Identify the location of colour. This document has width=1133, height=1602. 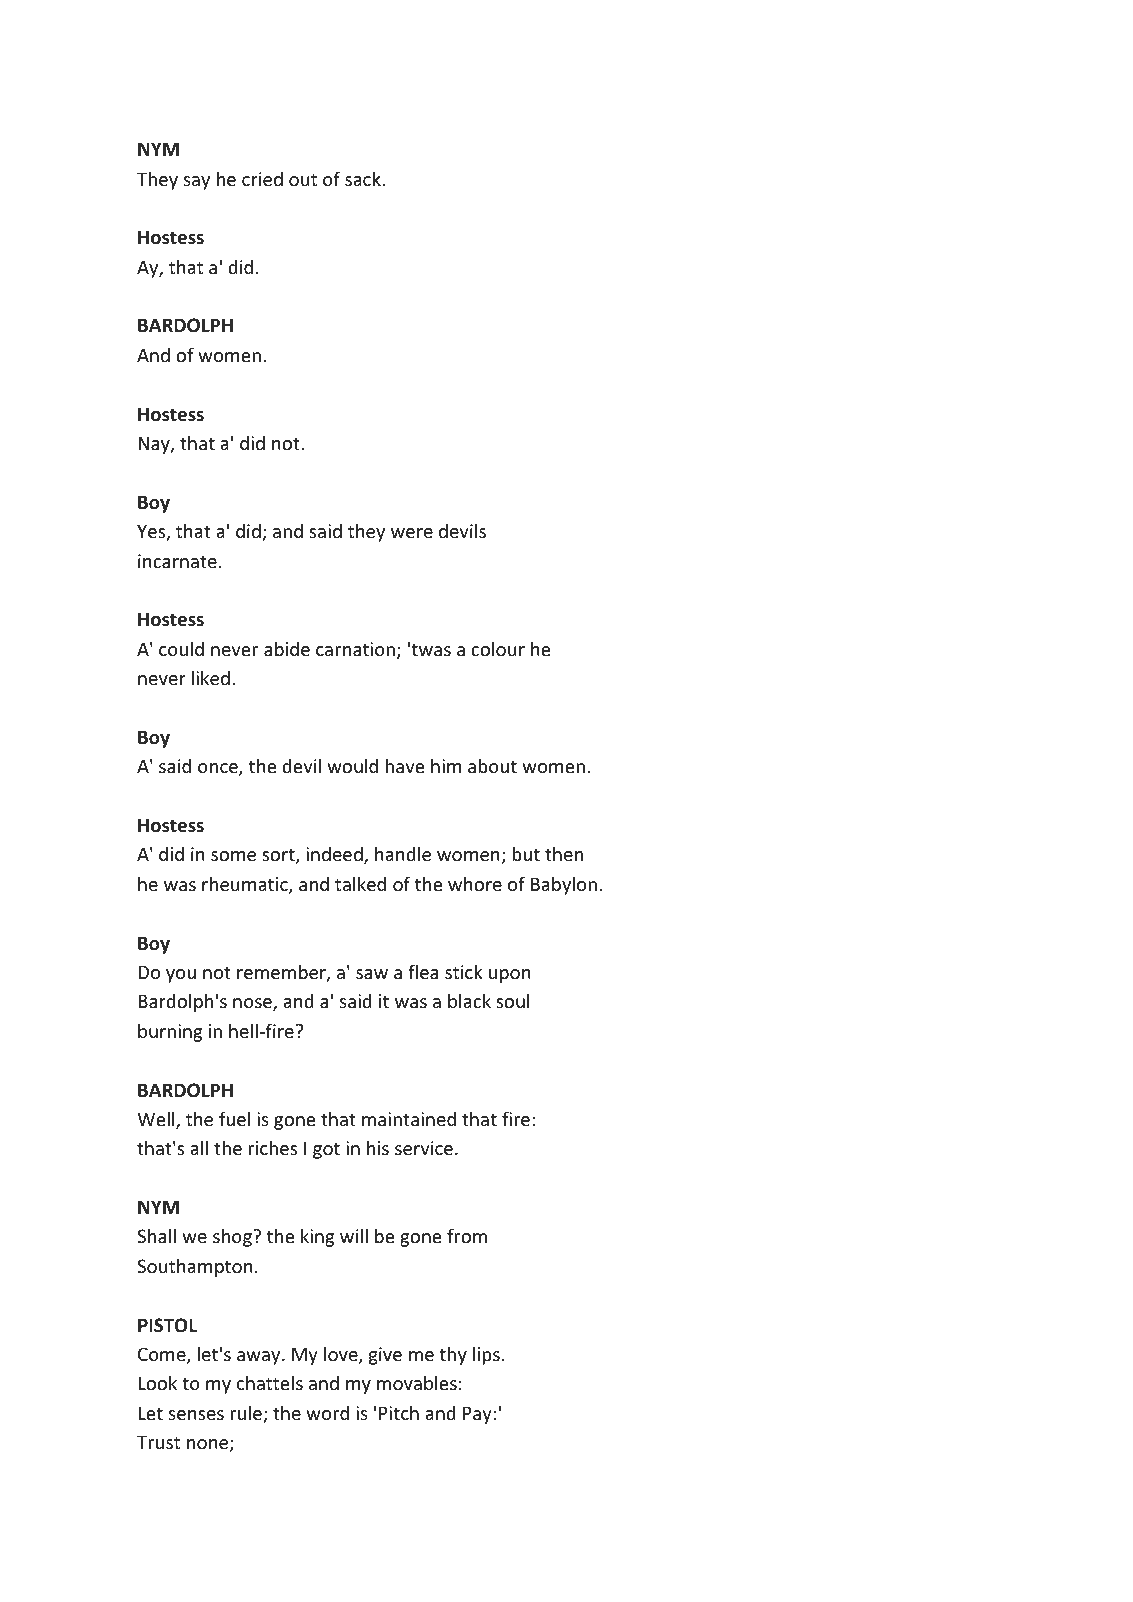
(498, 648).
